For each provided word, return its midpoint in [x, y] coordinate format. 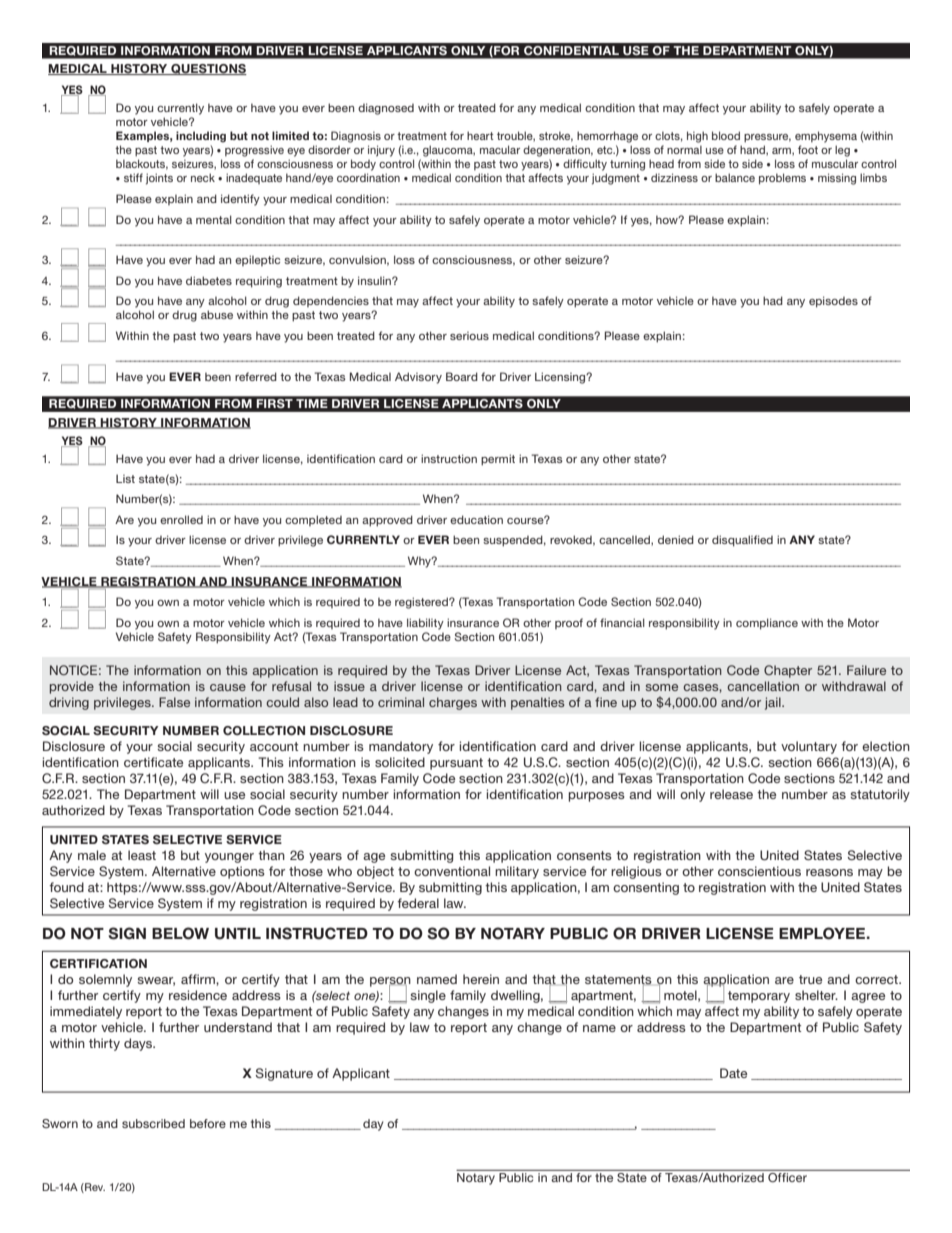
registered [422, 603]
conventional [452, 871]
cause [228, 687]
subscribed [153, 1123]
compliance [767, 624]
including [201, 137]
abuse [217, 314]
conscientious [759, 871]
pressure [767, 138]
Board [462, 376]
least [142, 855]
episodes [833, 302]
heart [480, 135]
